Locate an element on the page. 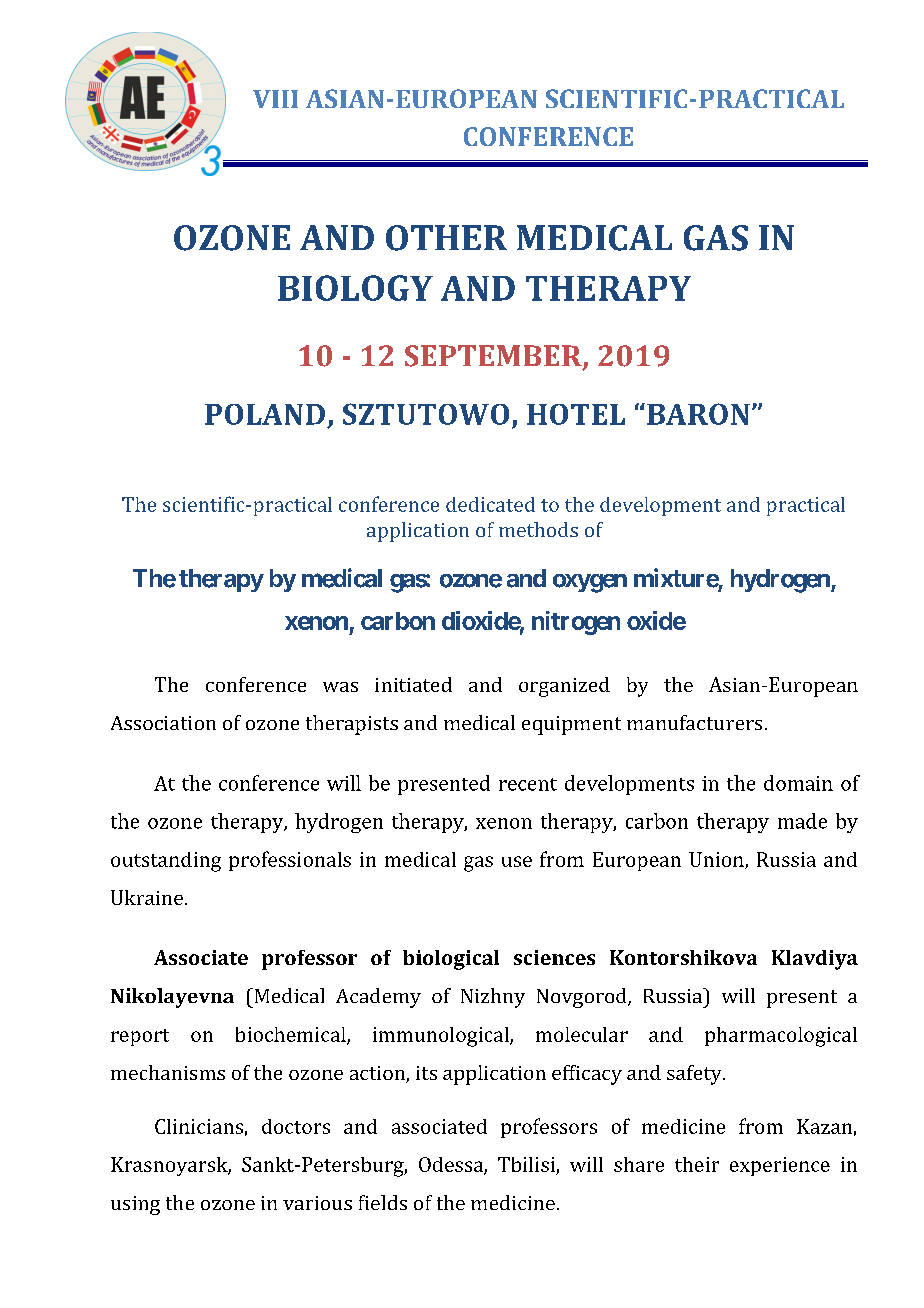 This document has width=924, height=1308. initiated is located at coordinates (413, 684).
